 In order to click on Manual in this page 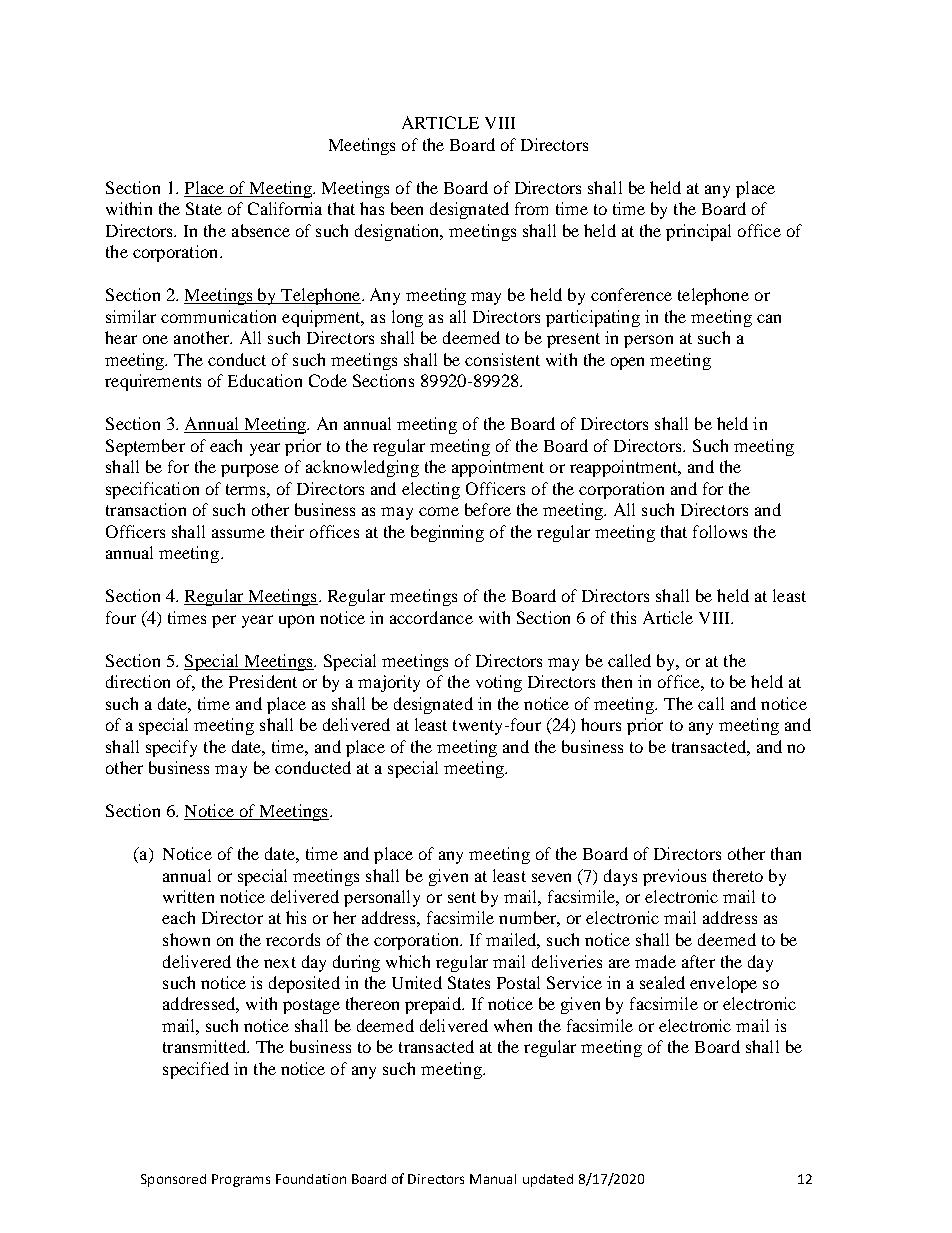, I will do `click(493, 1179)`.
